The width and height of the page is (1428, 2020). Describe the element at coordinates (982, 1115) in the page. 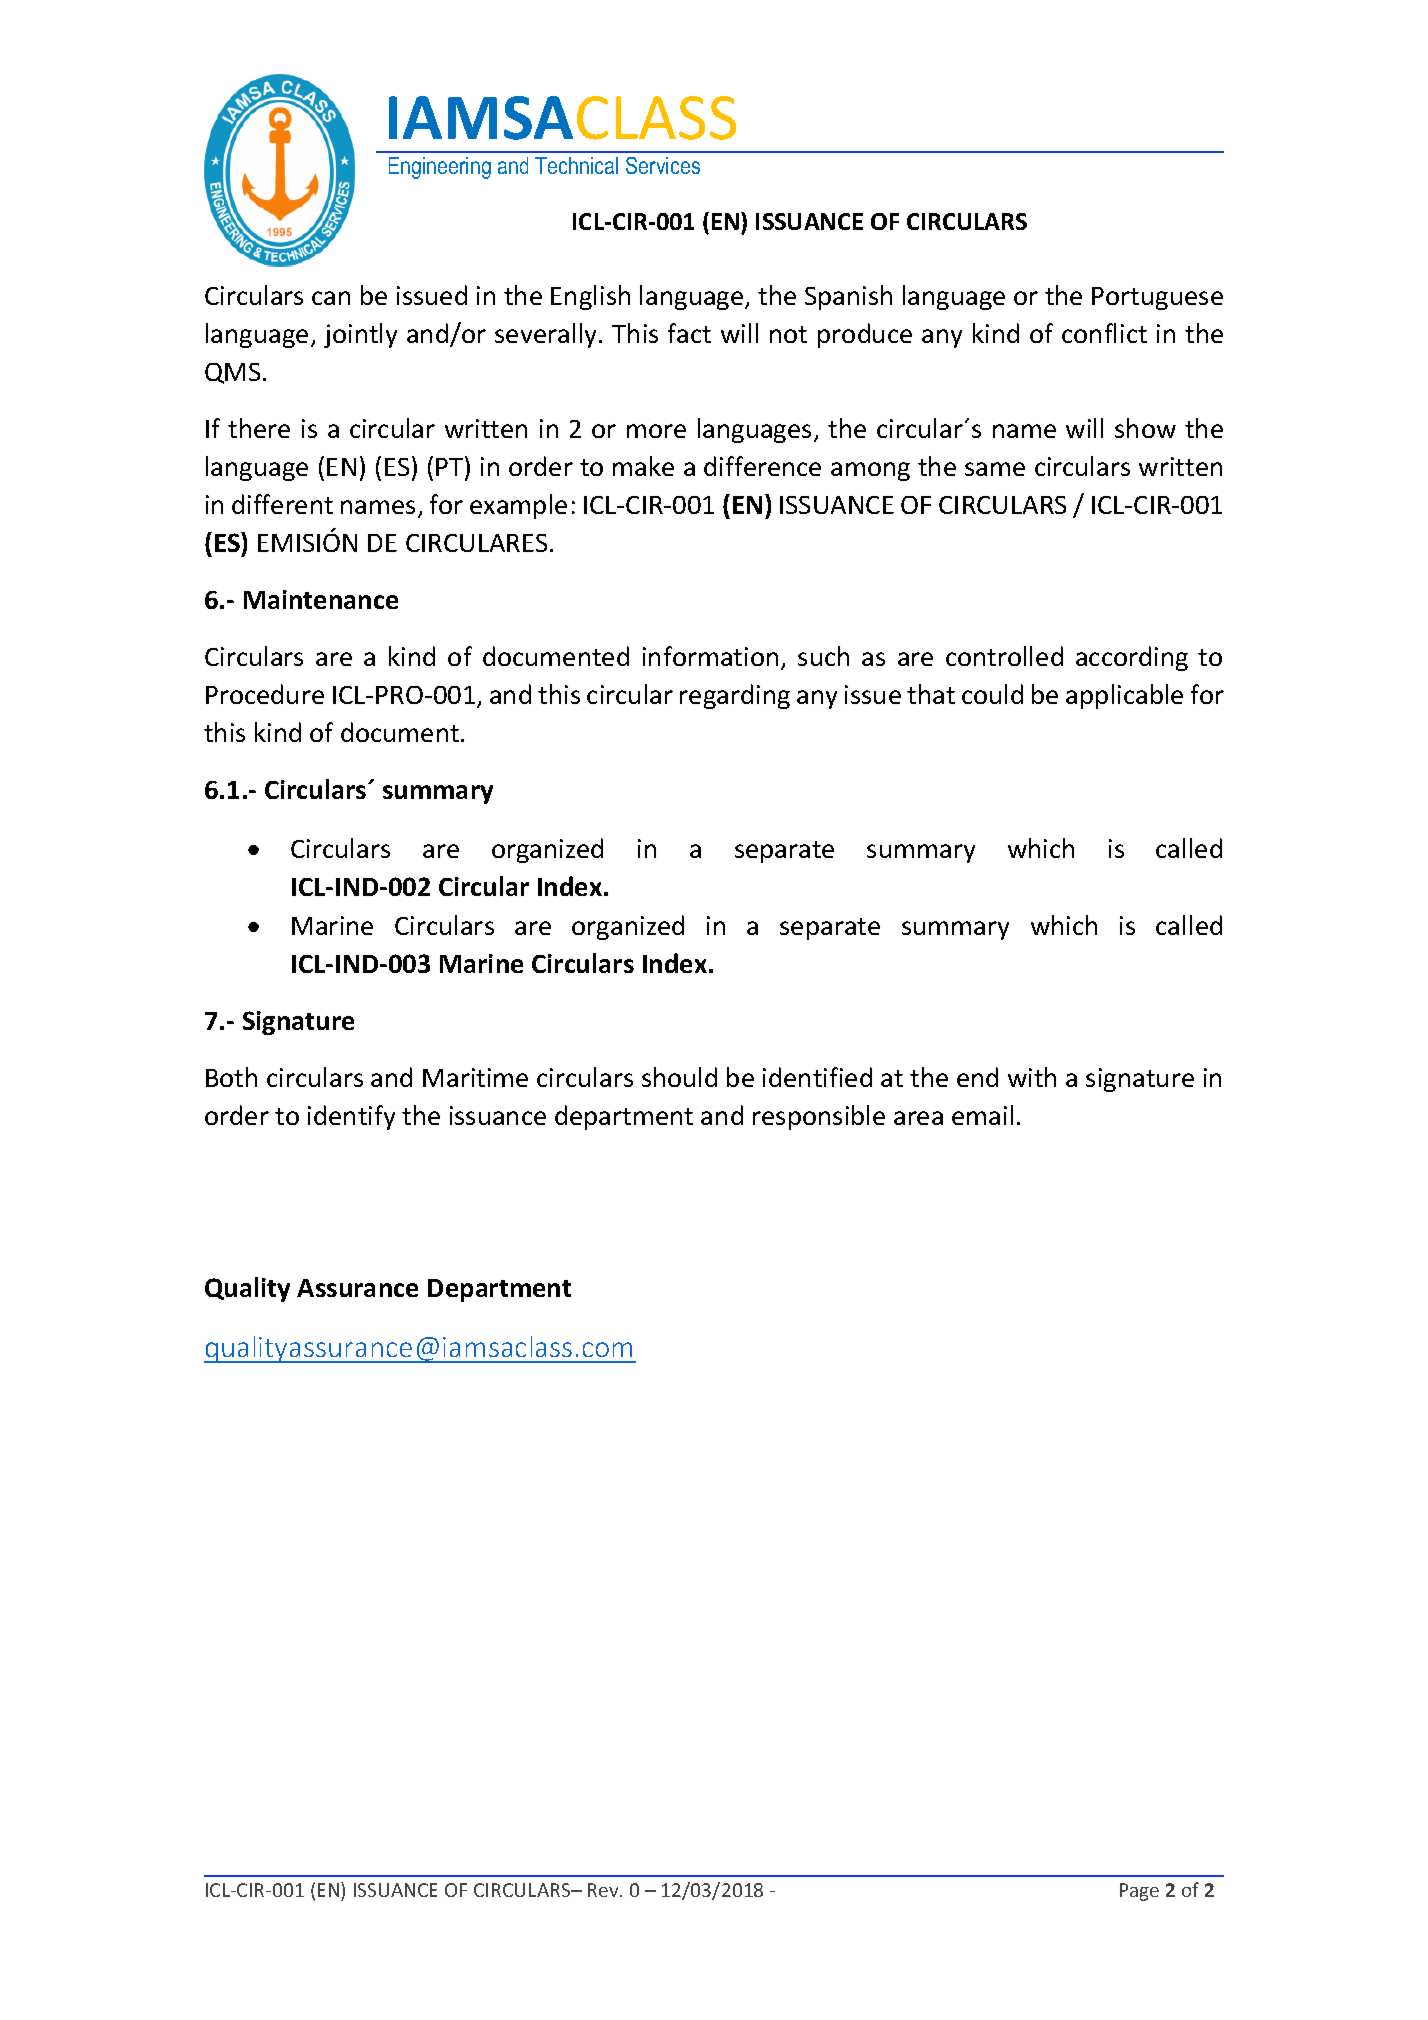

I see `email` at that location.
